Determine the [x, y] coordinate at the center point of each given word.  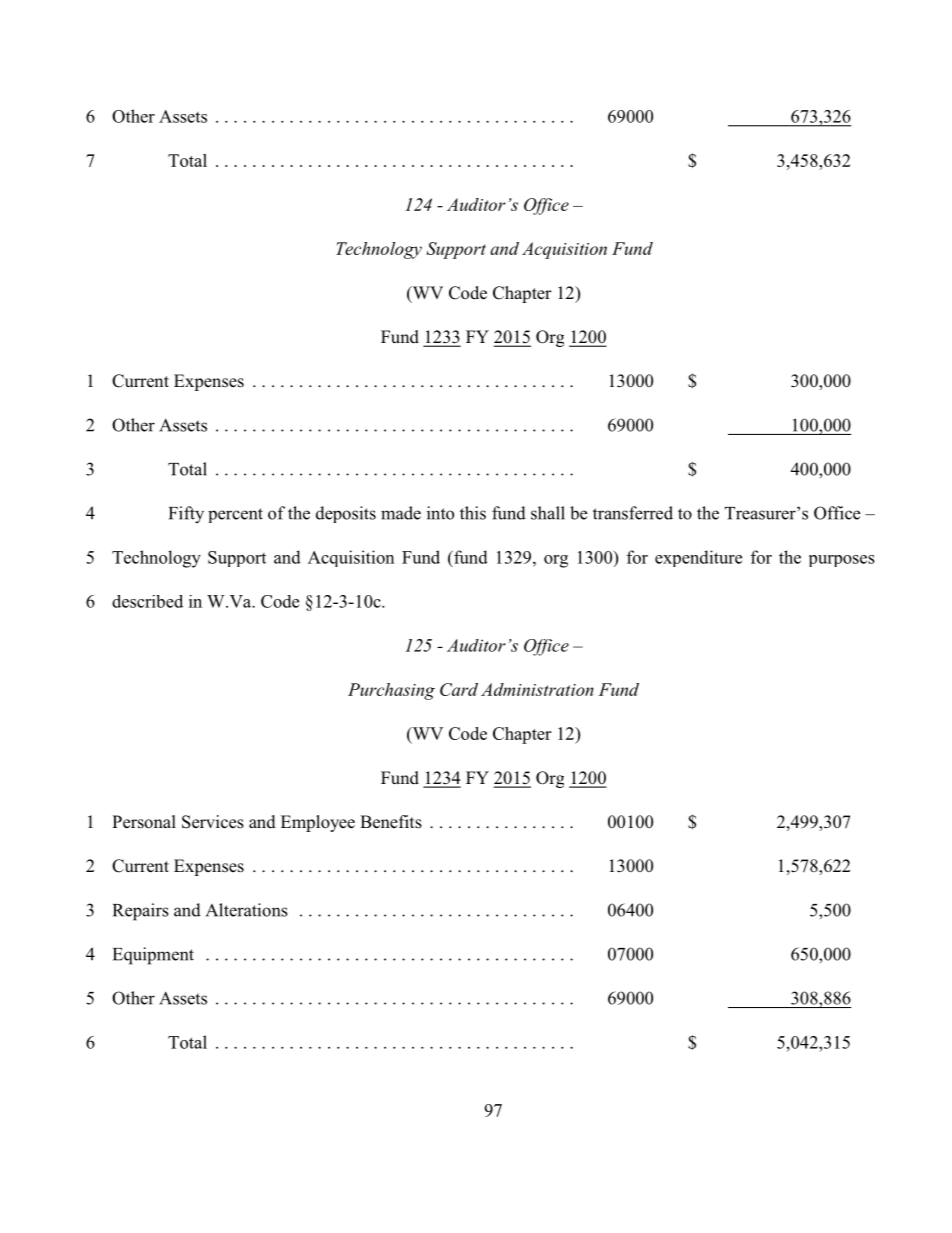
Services [213, 822]
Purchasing [391, 691]
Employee [318, 823]
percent [235, 515]
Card [459, 689]
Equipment [153, 956]
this [473, 513]
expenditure [698, 558]
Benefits [391, 822]
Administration [537, 689]
